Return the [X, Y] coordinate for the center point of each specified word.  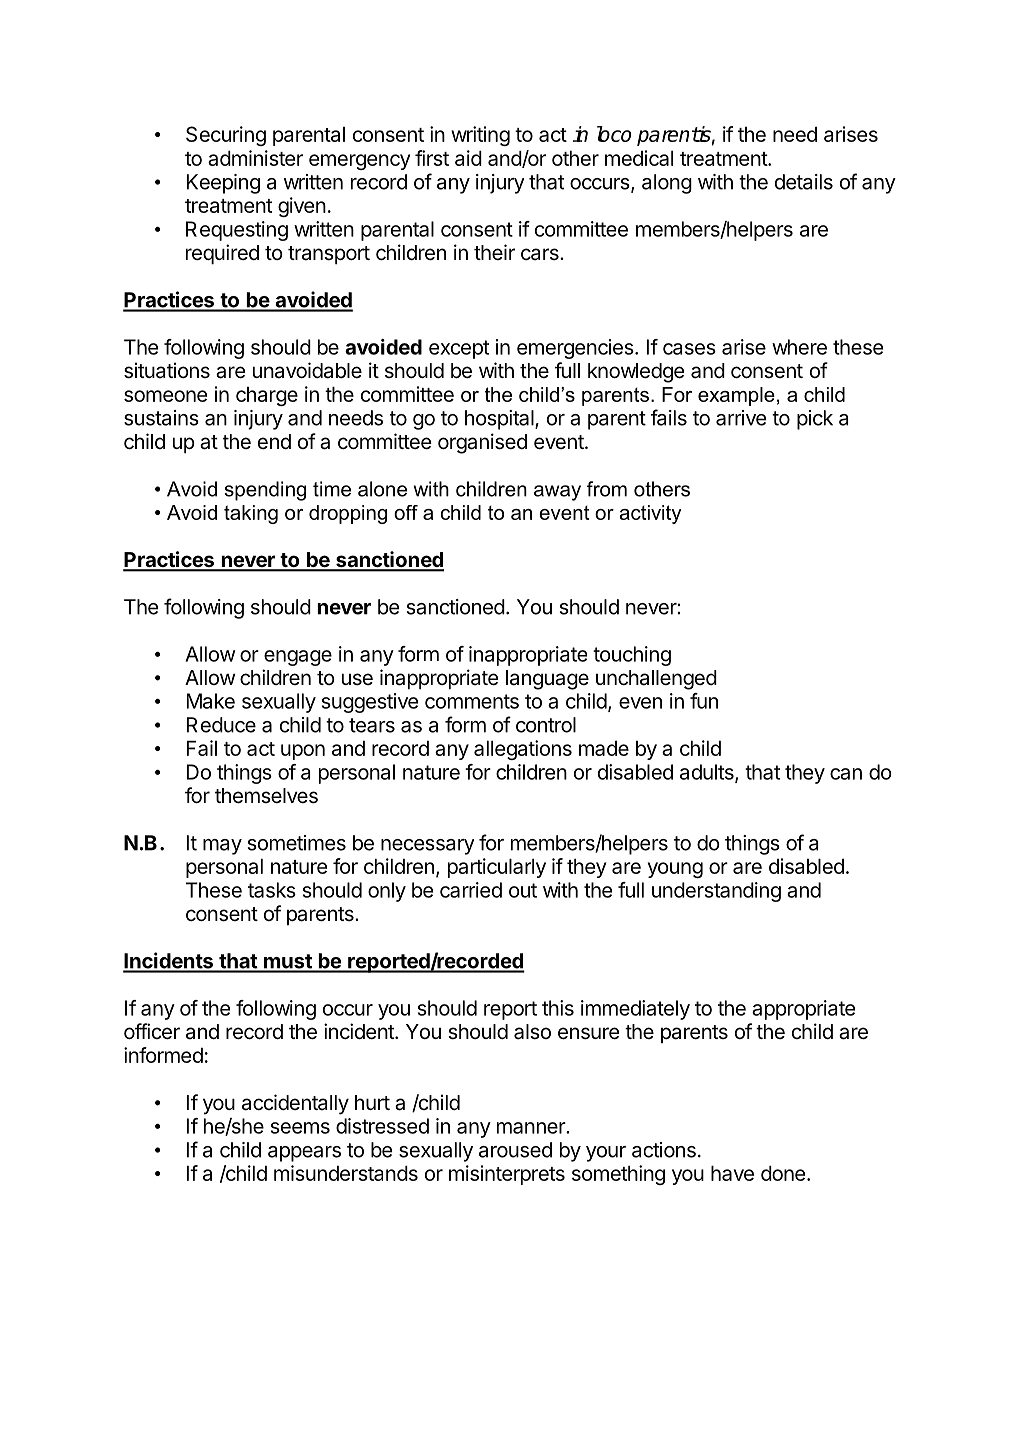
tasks [272, 890]
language [547, 680]
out [523, 890]
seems [300, 1128]
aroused [515, 1150]
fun [704, 701]
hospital [500, 420]
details [804, 182]
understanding [716, 892]
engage [298, 658]
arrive [741, 418]
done [783, 1173]
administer [255, 158]
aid [468, 158]
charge [267, 396]
